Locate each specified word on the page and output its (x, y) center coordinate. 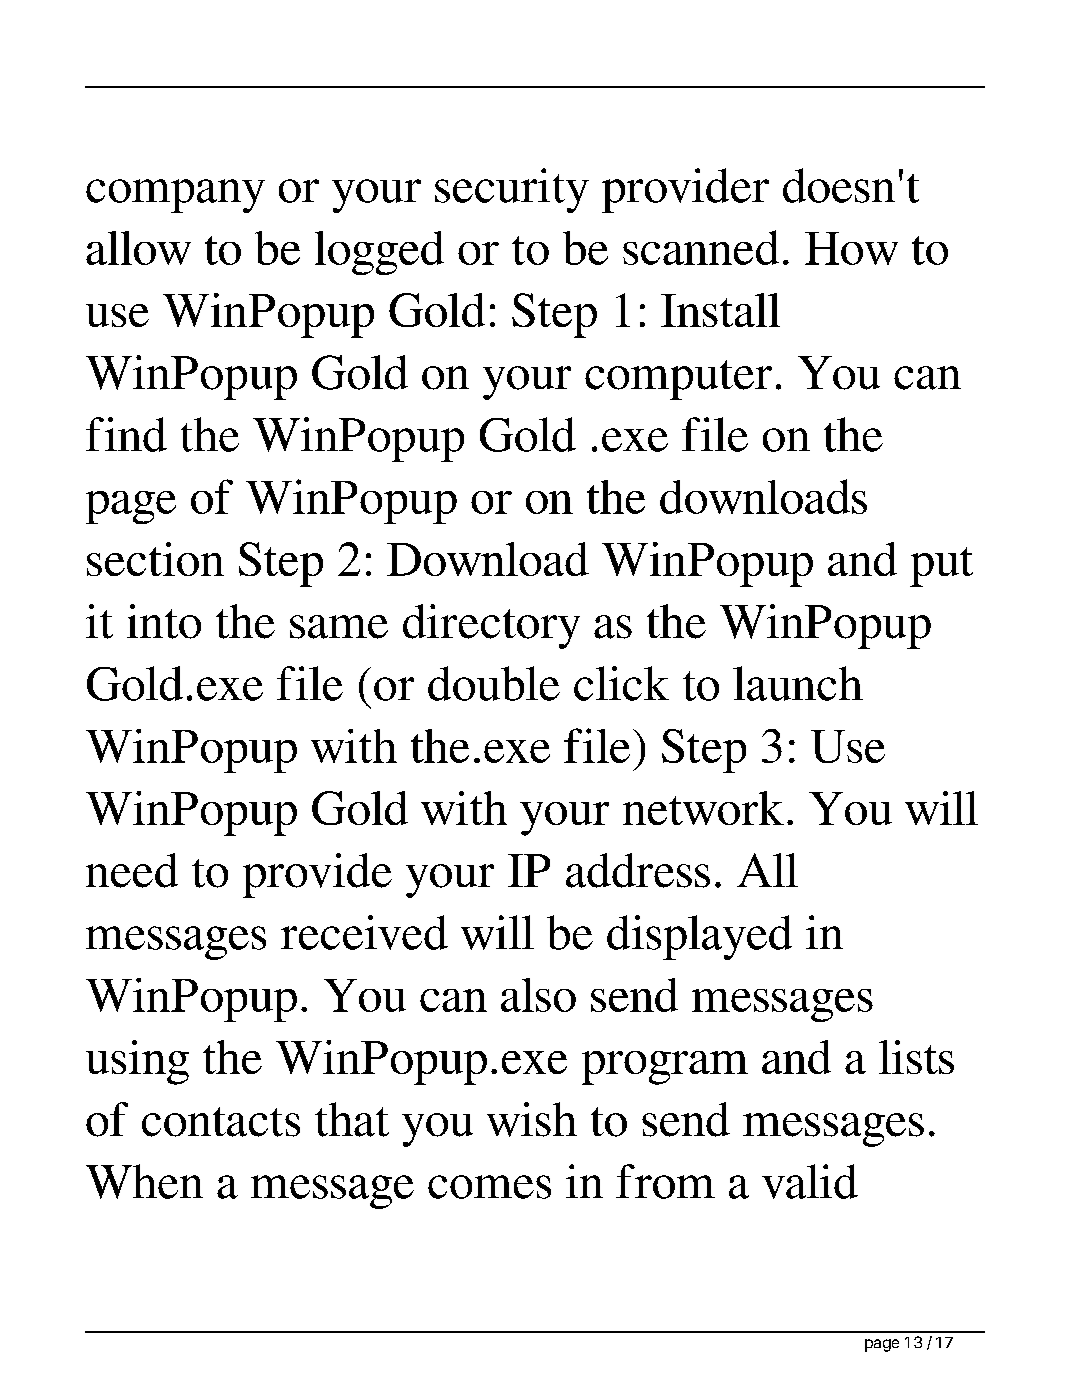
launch (798, 683)
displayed (699, 937)
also (538, 995)
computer (678, 380)
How (851, 248)
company (175, 196)
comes (489, 1187)
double (494, 683)
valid (810, 1181)
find (126, 434)
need (132, 870)
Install (720, 310)
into (164, 621)
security (512, 190)
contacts (221, 1122)
